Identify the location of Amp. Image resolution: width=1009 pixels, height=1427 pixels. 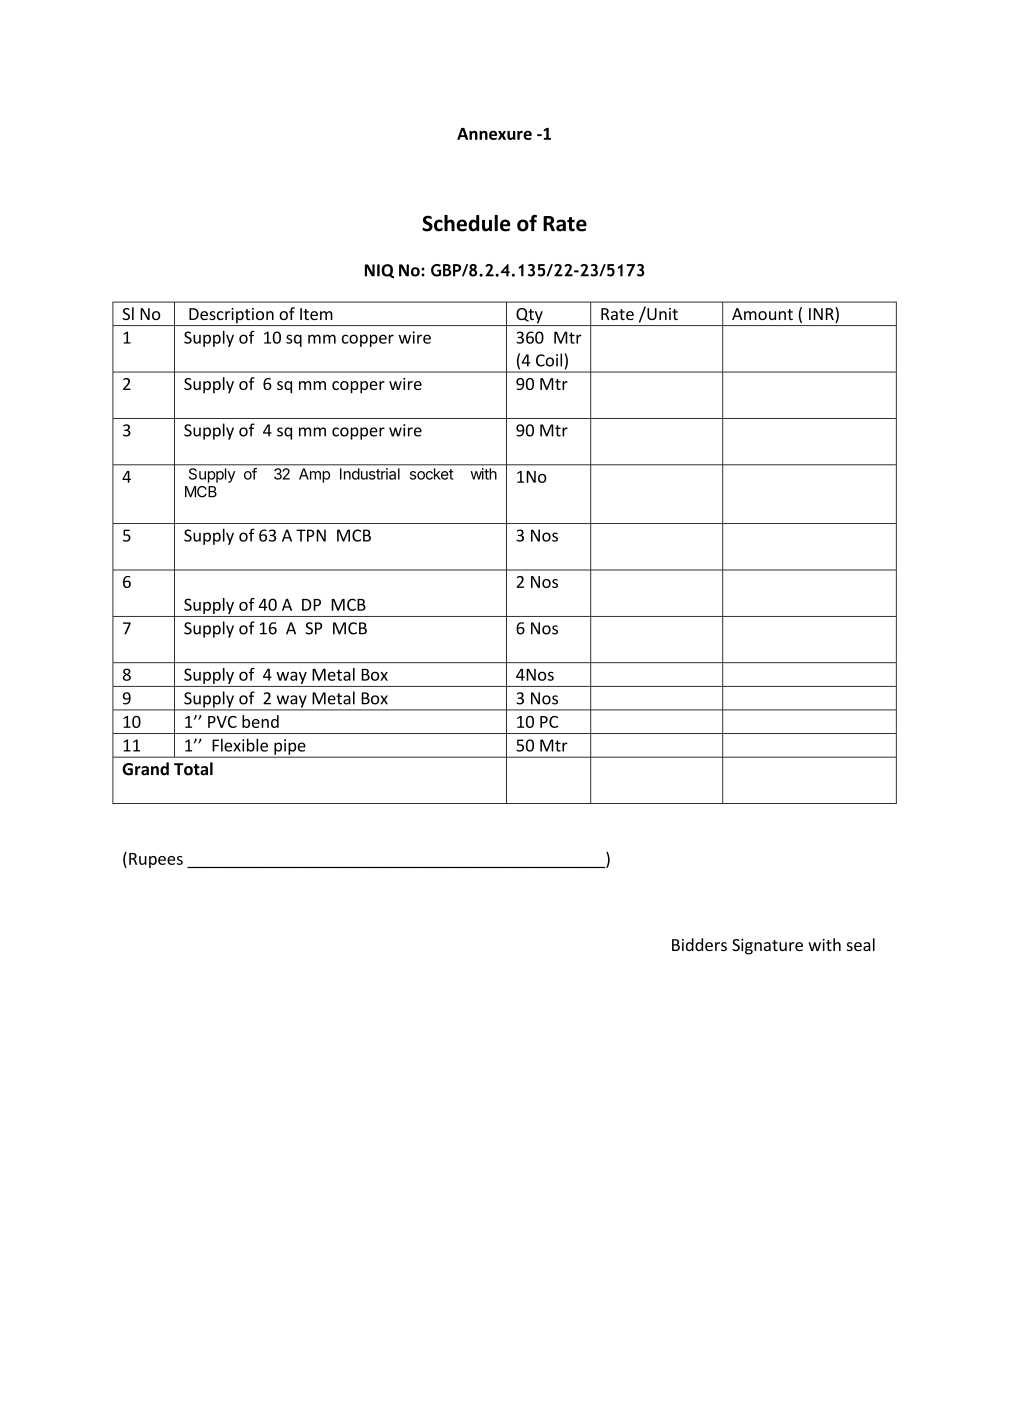
(314, 475).
